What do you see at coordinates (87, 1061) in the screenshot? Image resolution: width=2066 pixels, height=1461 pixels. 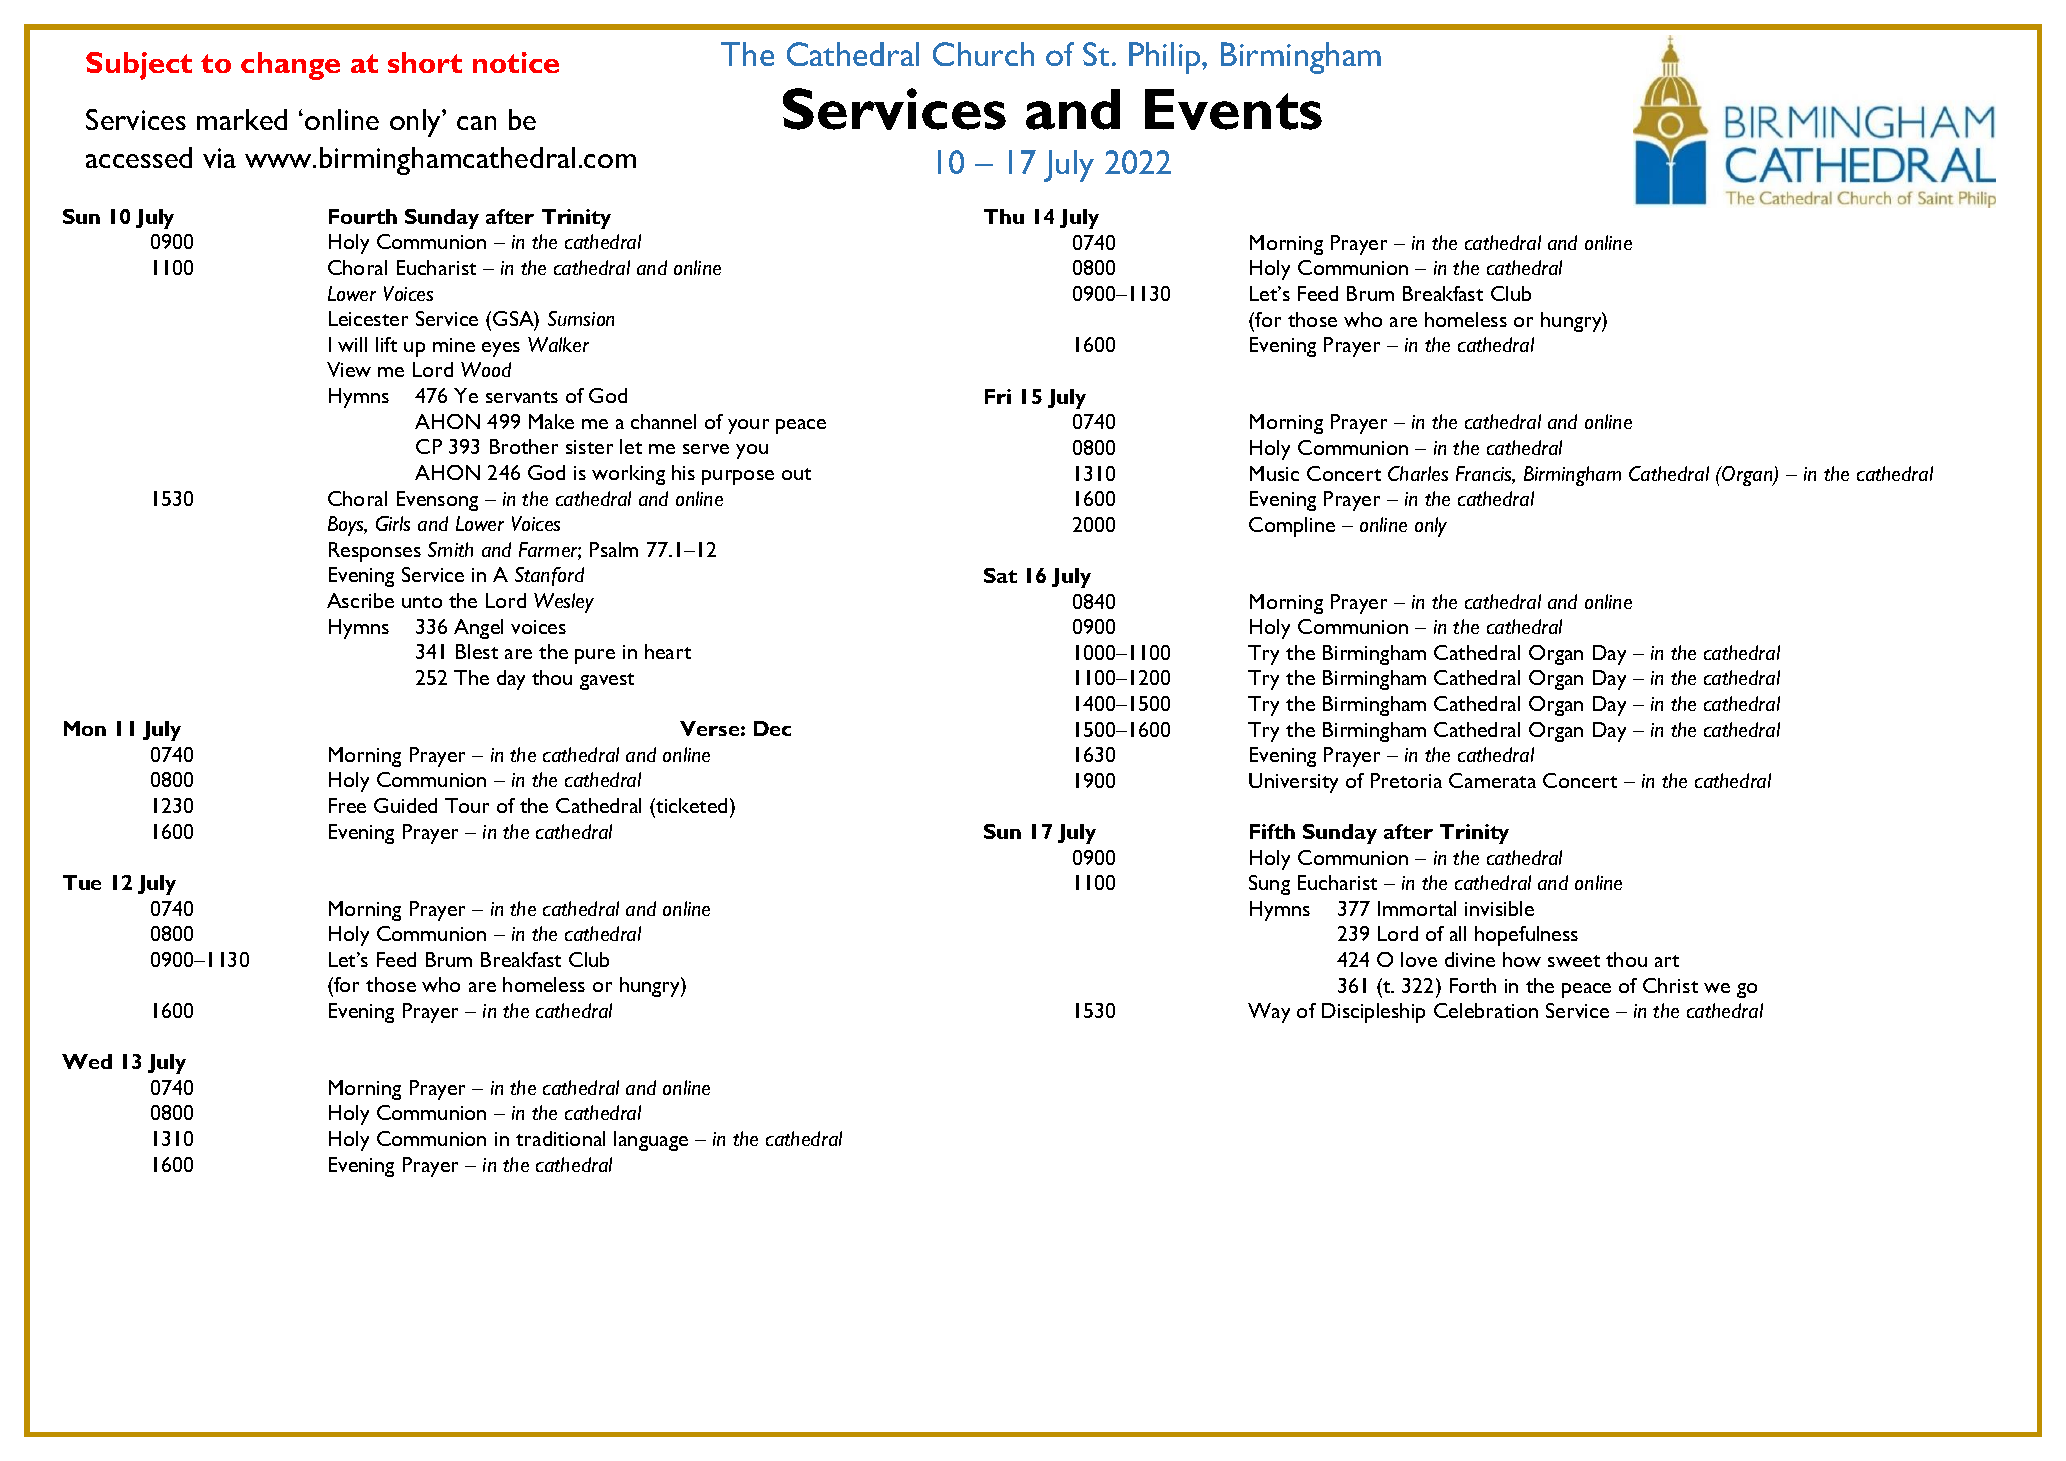 I see `Wed` at bounding box center [87, 1061].
